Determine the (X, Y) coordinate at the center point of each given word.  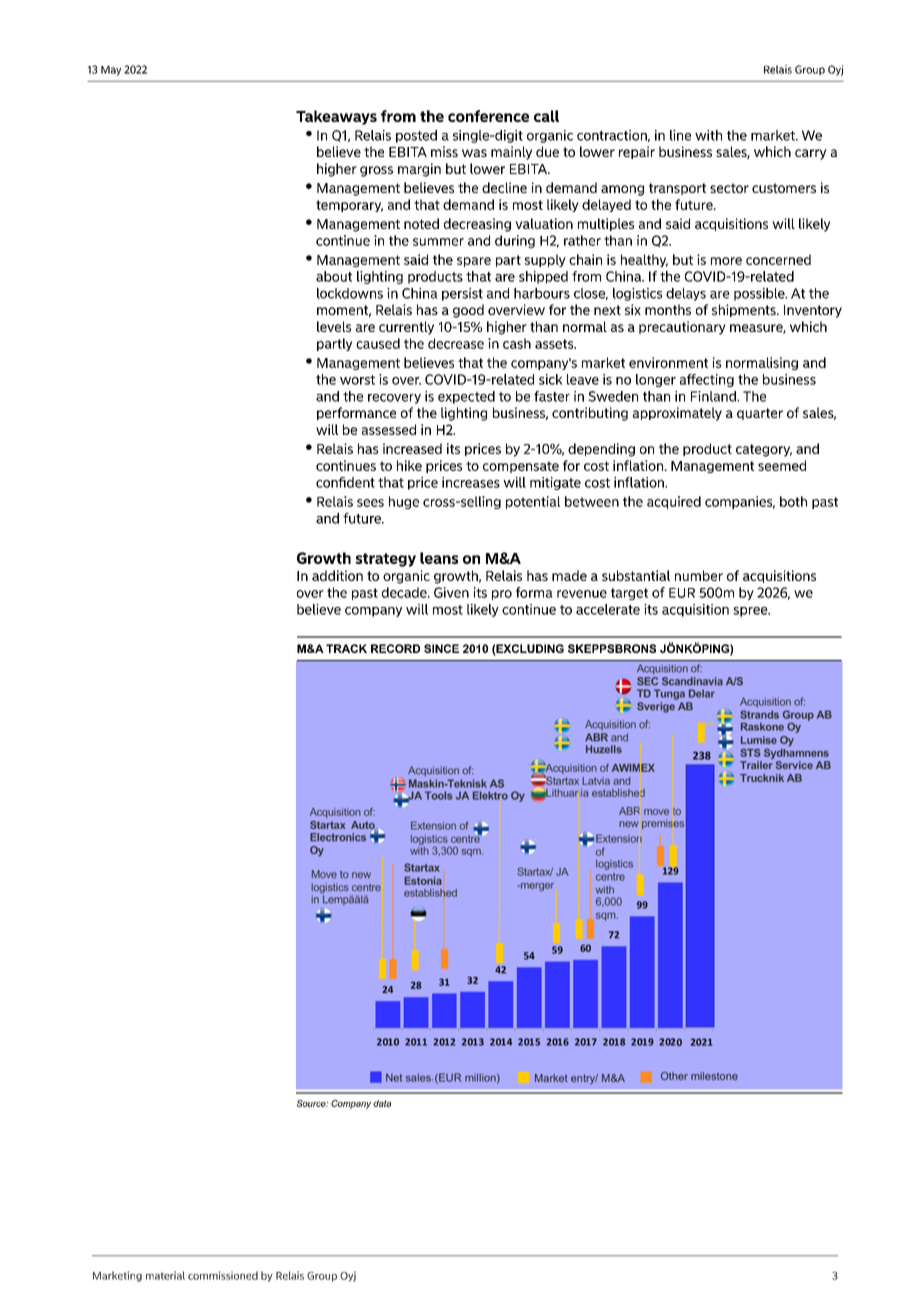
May (111, 71)
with (708, 135)
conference (488, 116)
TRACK (346, 648)
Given (451, 592)
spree (751, 612)
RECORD (395, 648)
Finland (714, 396)
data (382, 1103)
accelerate (608, 609)
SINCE (441, 648)
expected (466, 397)
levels (334, 326)
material (165, 1275)
